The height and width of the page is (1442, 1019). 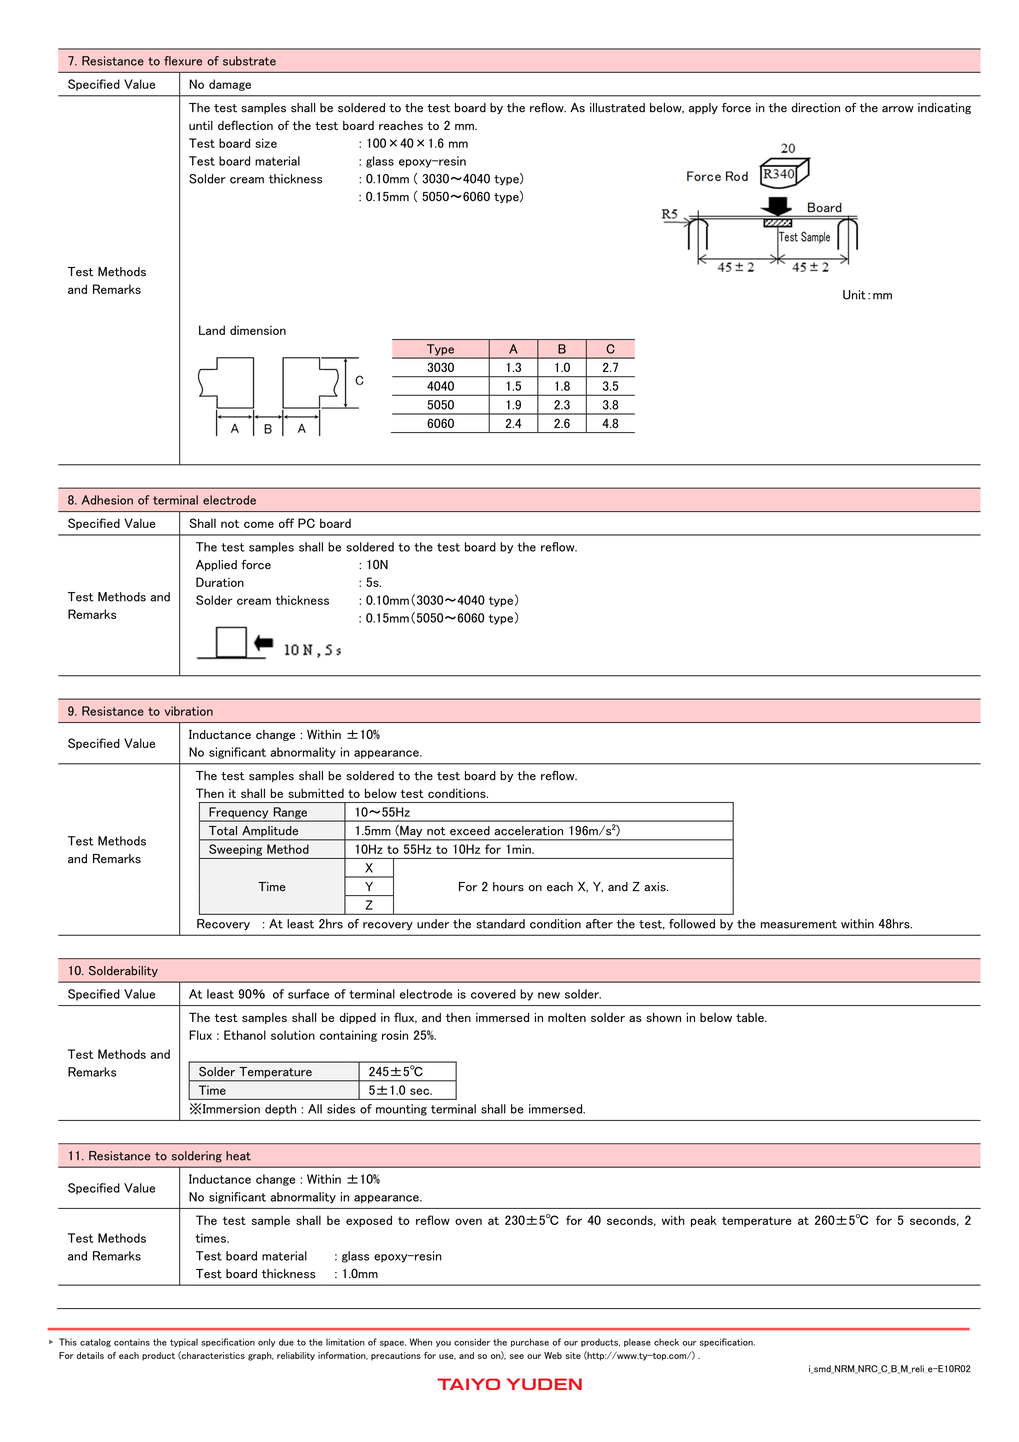 I want to click on purchase, so click(x=530, y=1342).
